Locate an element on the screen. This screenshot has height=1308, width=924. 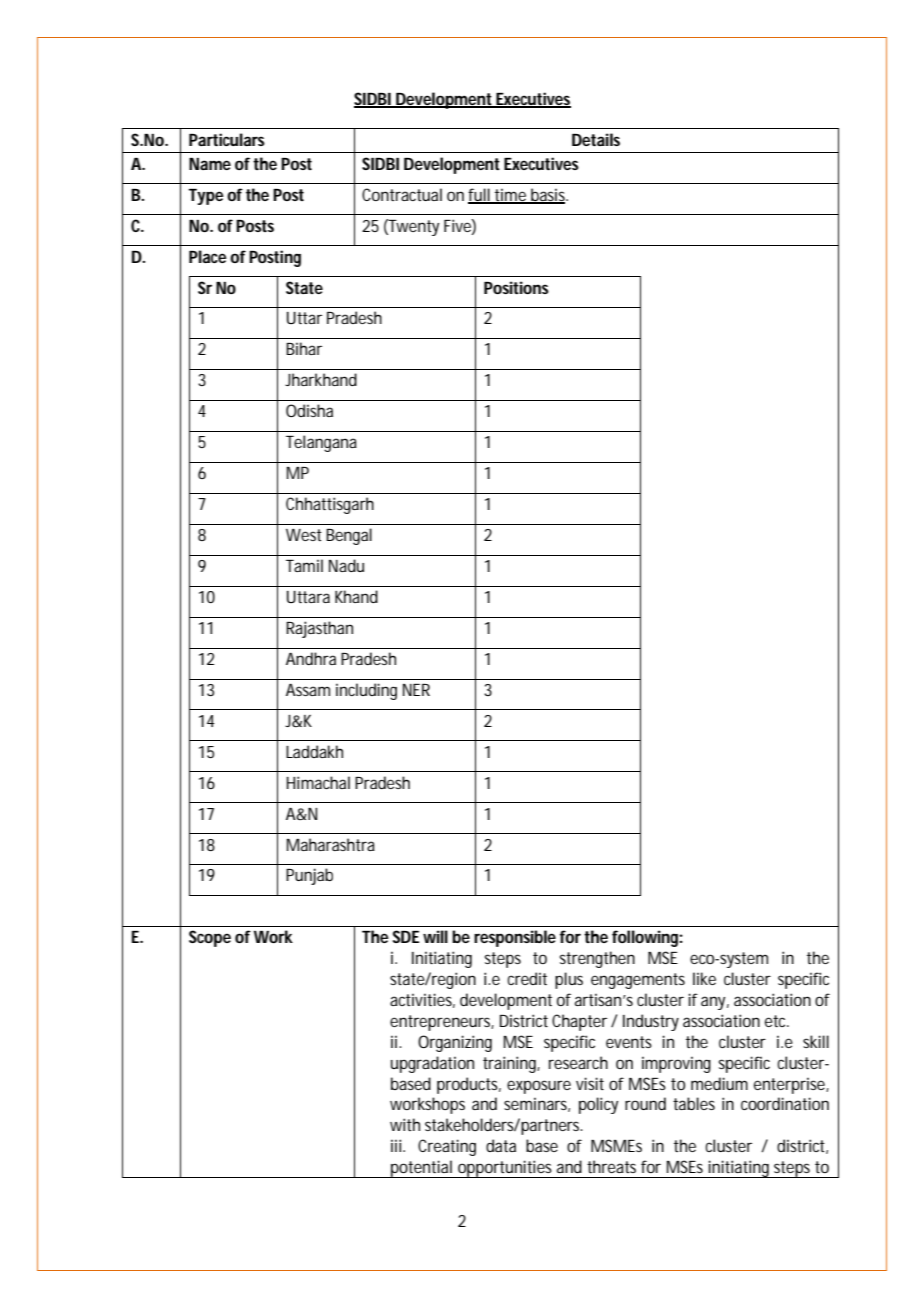
Details is located at coordinates (596, 139).
